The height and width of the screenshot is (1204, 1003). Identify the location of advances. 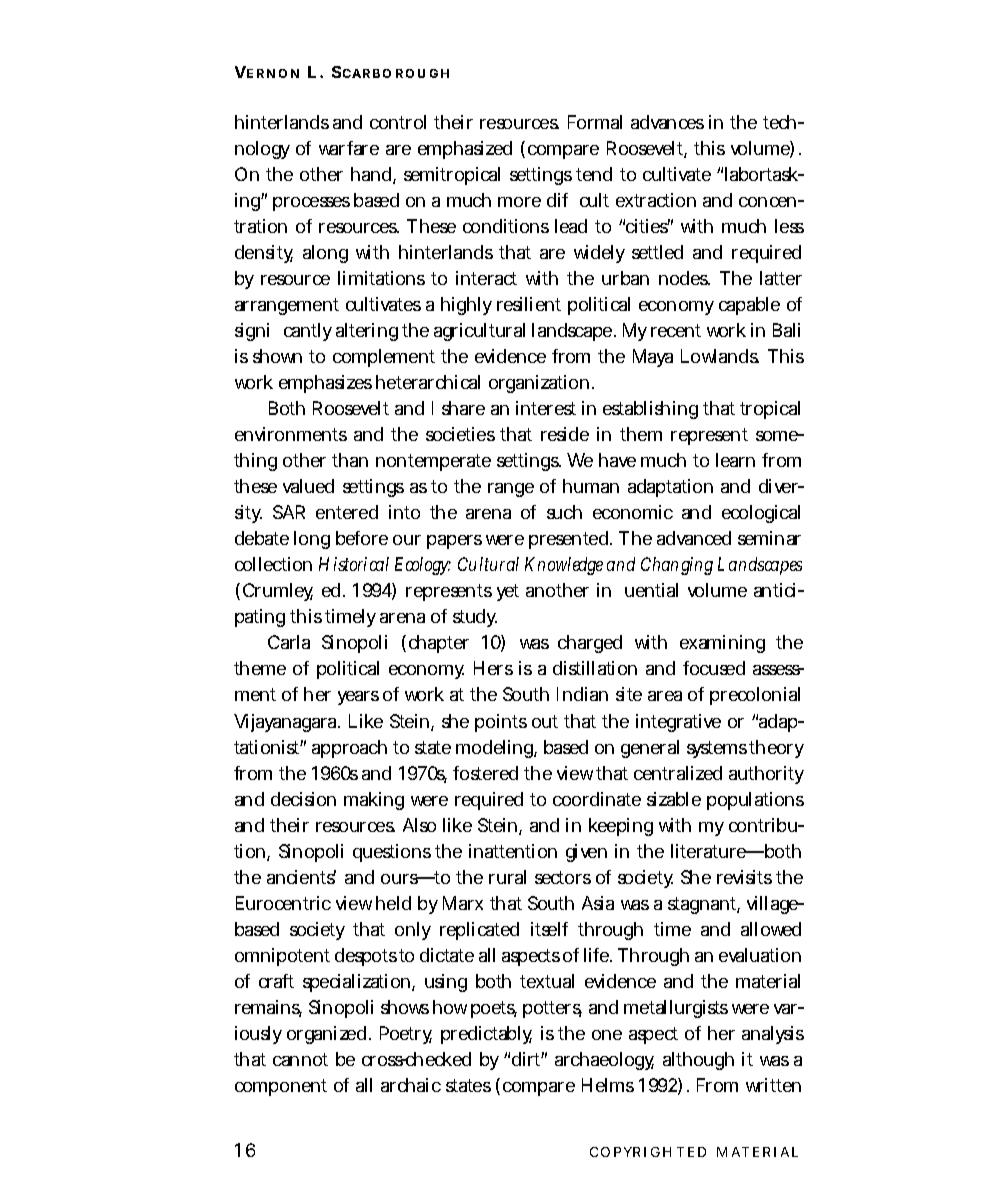
(667, 122).
